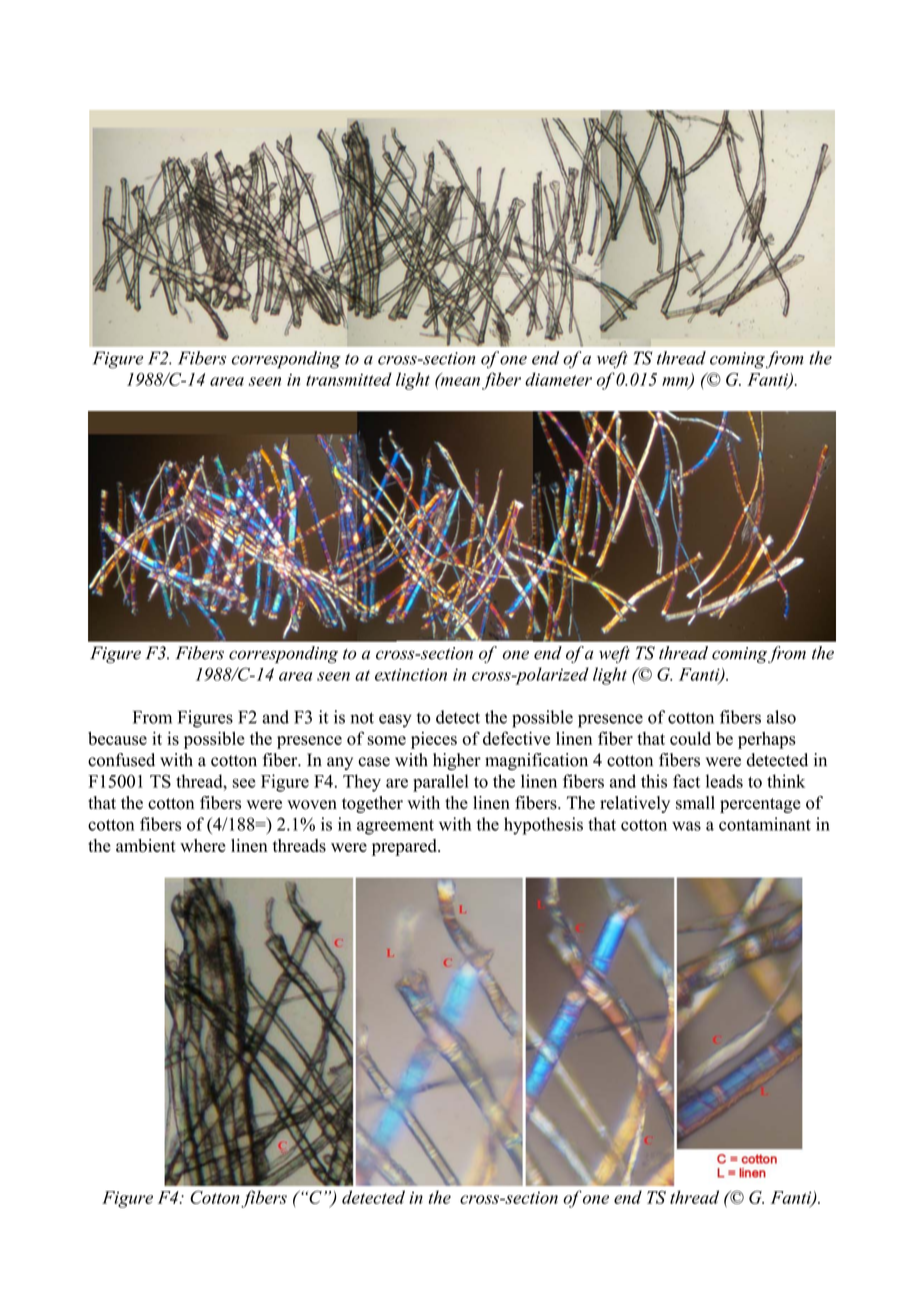  What do you see at coordinates (781, 717) in the screenshot?
I see `also` at bounding box center [781, 717].
